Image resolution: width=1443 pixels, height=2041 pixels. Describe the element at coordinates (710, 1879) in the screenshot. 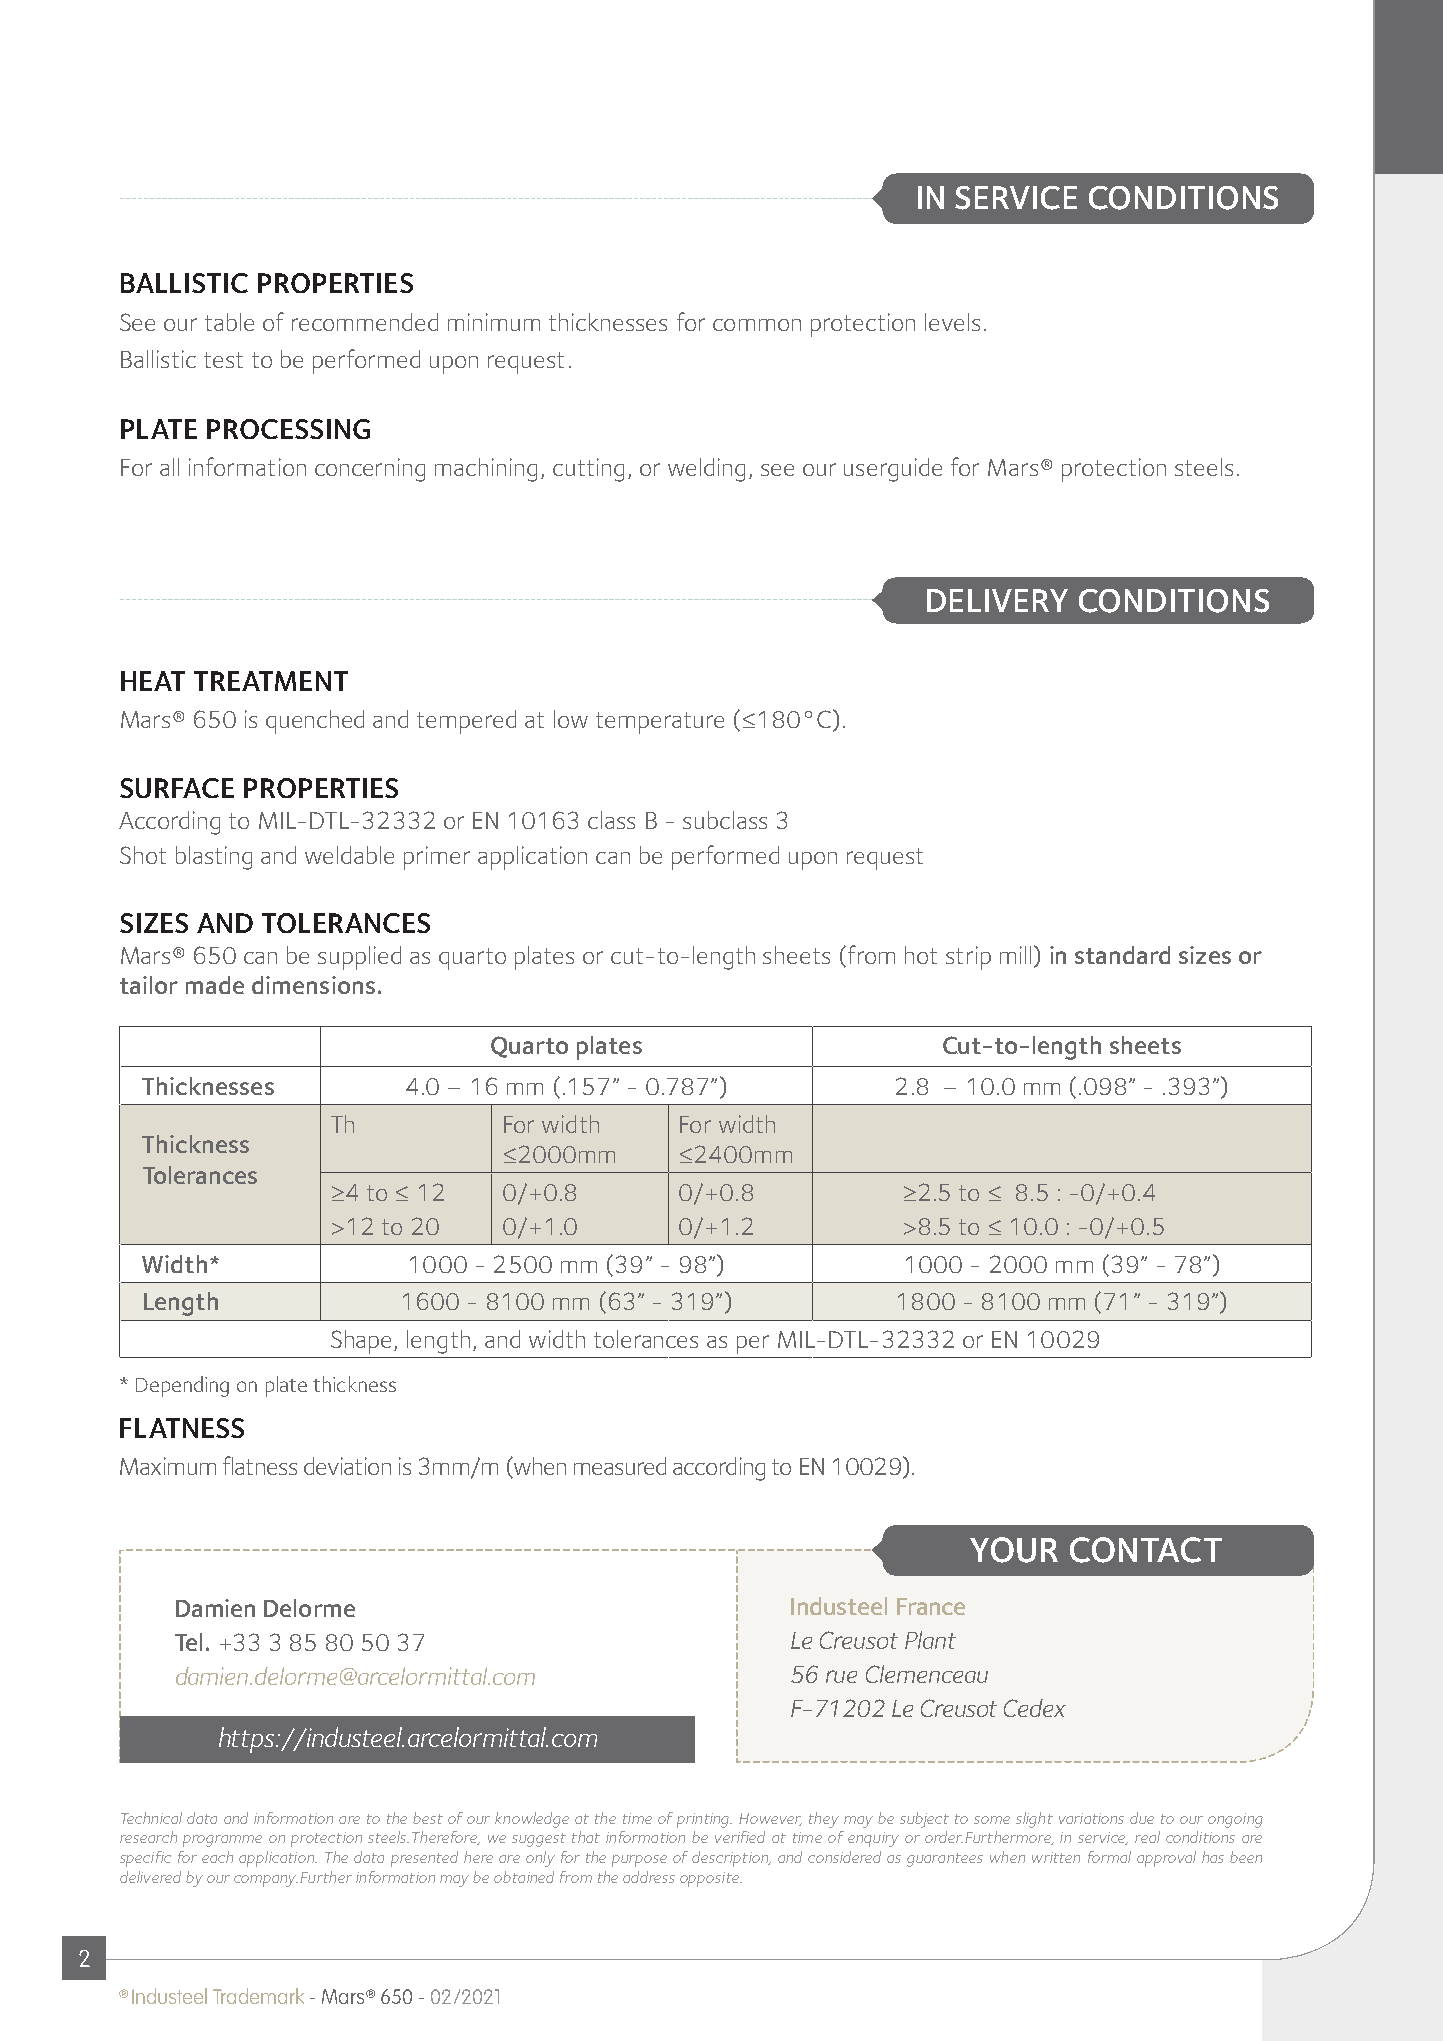

I see `opposite` at that location.
